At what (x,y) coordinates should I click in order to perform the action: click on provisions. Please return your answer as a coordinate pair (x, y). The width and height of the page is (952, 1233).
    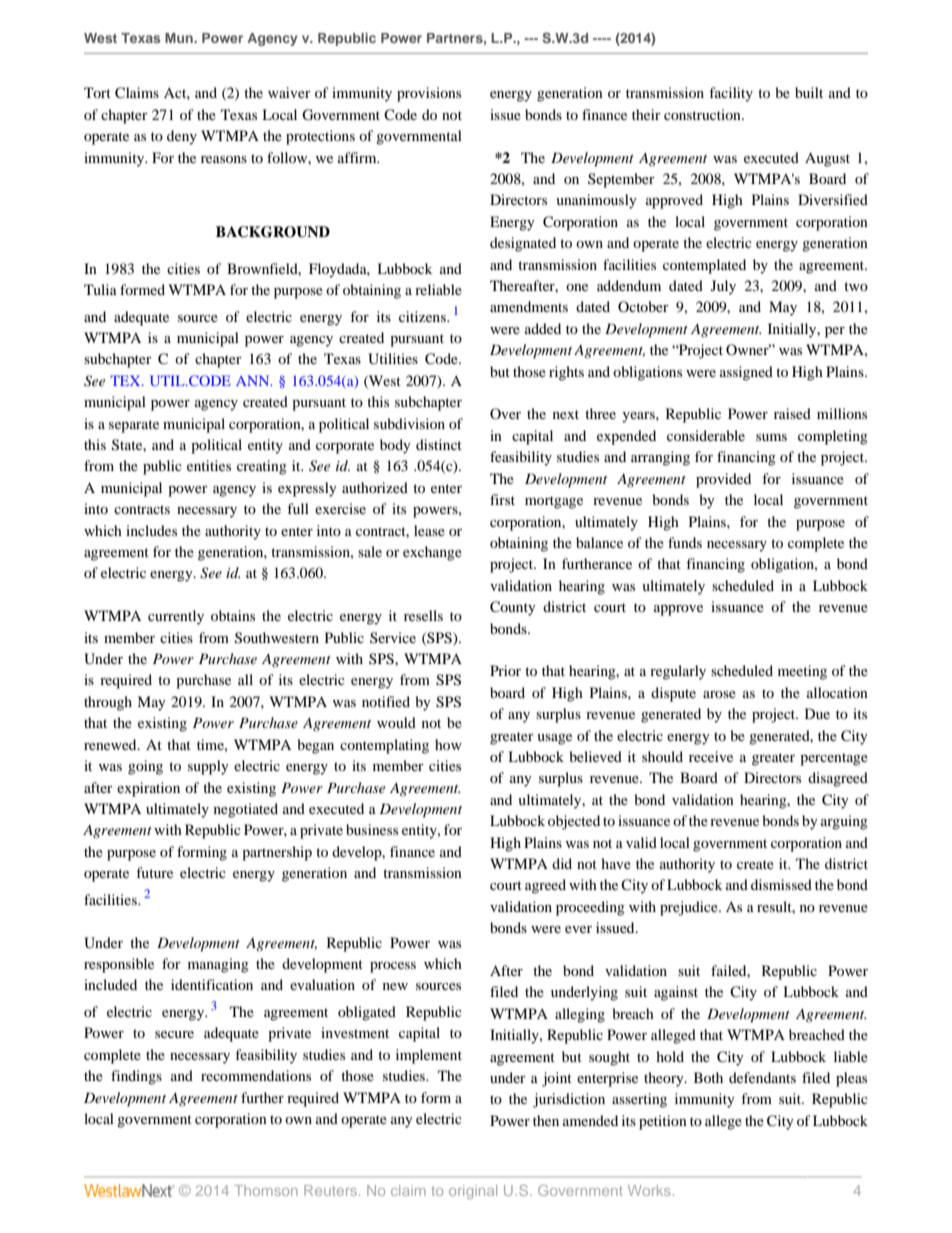
    Looking at the image, I should click on (429, 94).
